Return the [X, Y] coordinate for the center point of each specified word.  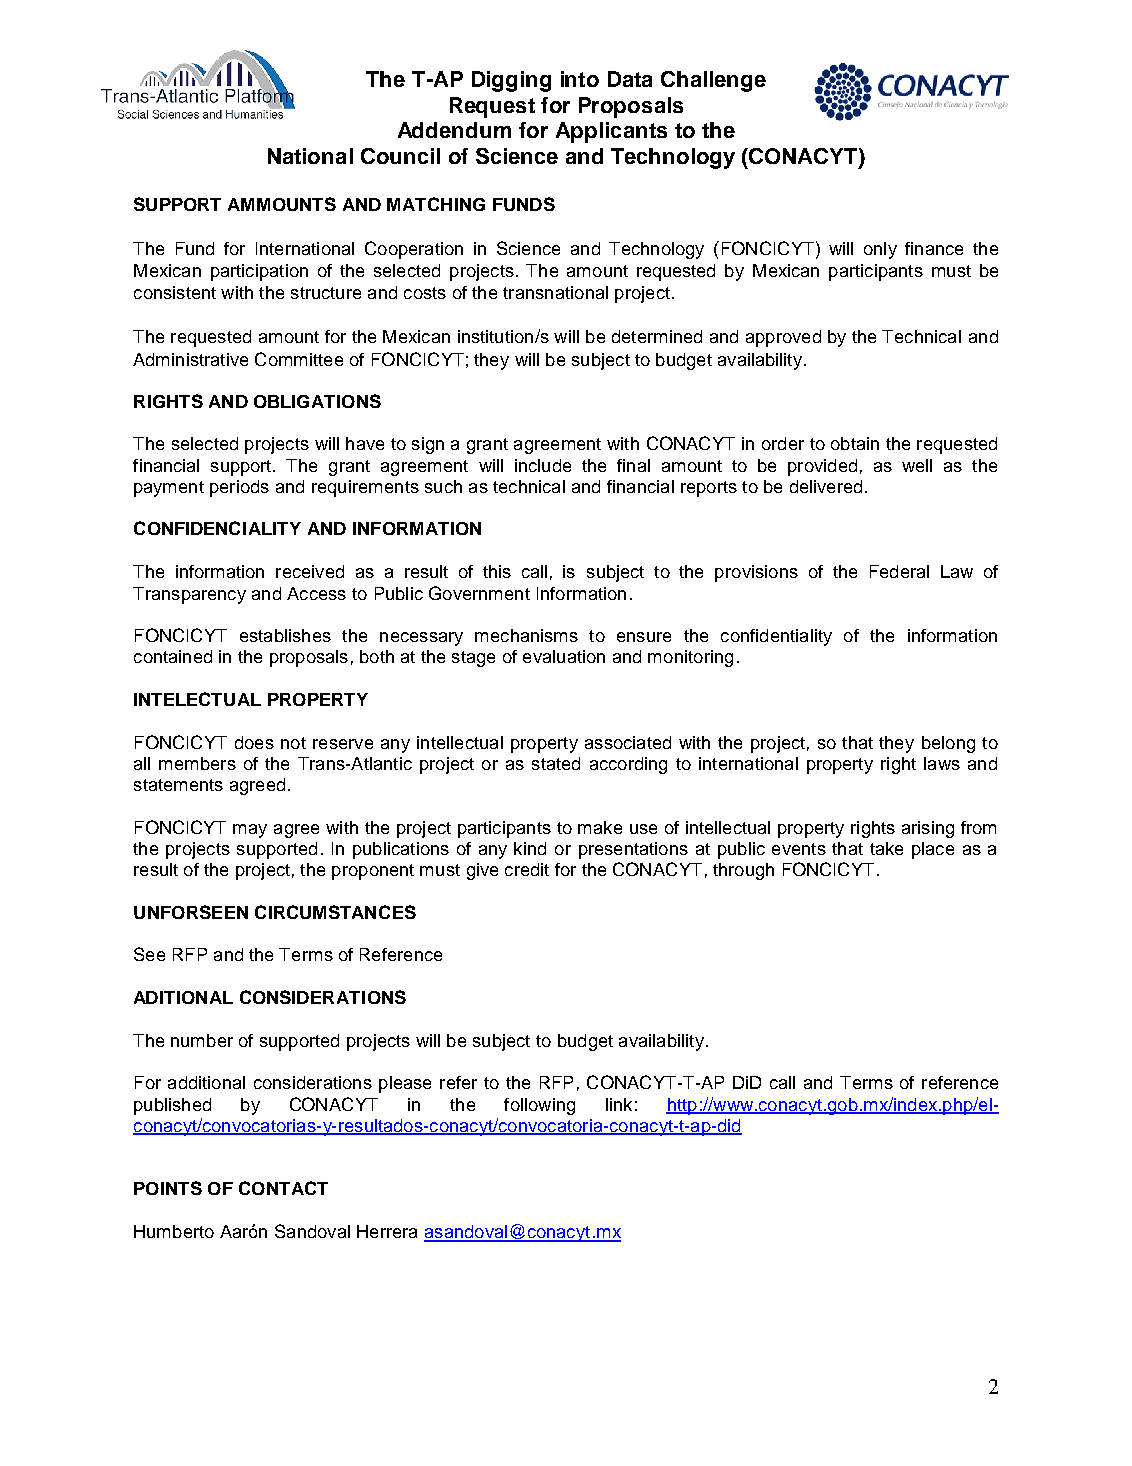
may [250, 831]
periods [239, 488]
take [886, 848]
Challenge [713, 81]
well [917, 465]
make [600, 827]
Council [400, 156]
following [539, 1106]
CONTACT [283, 1188]
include [543, 465]
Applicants [611, 132]
